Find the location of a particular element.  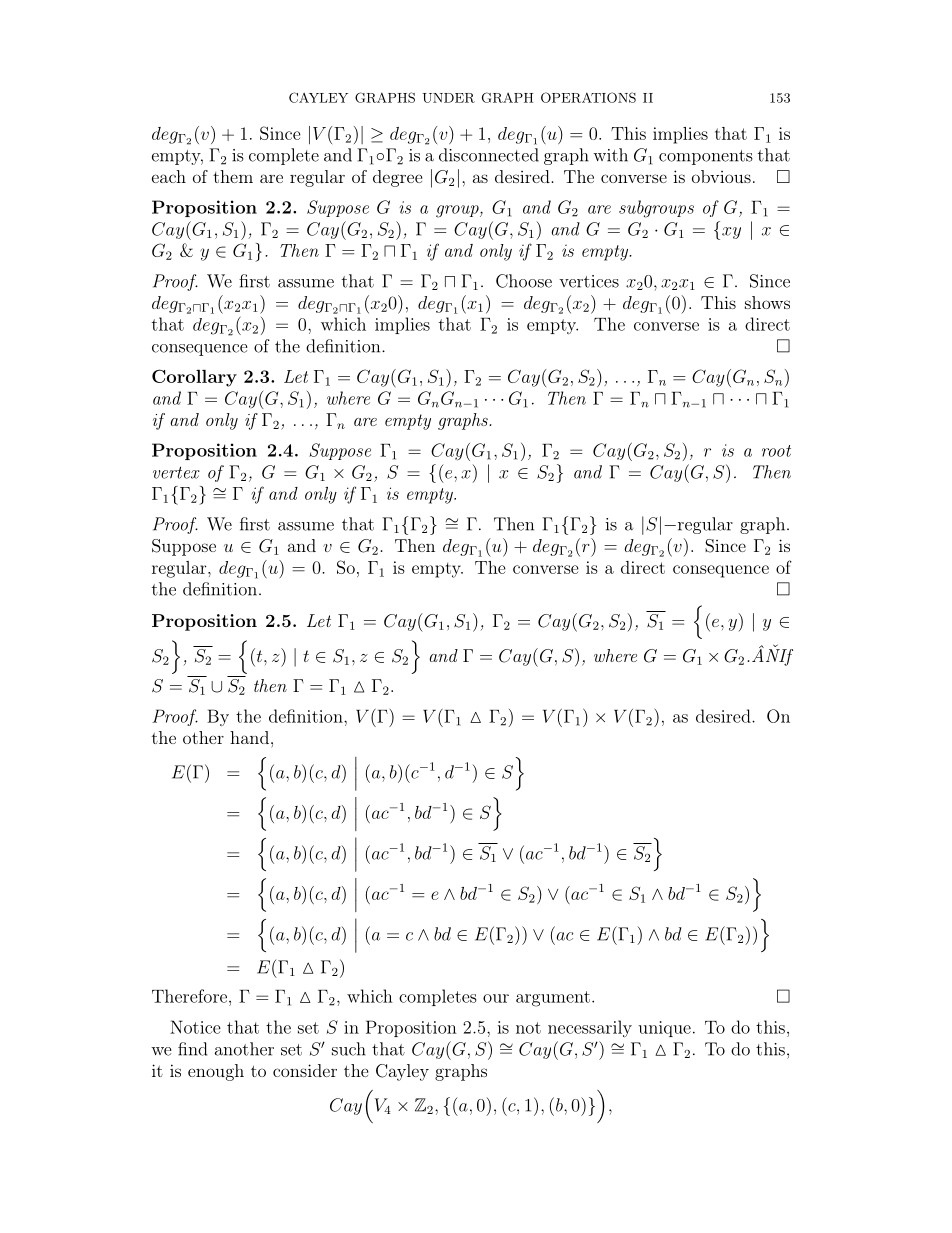

enough is located at coordinates (216, 1072).
